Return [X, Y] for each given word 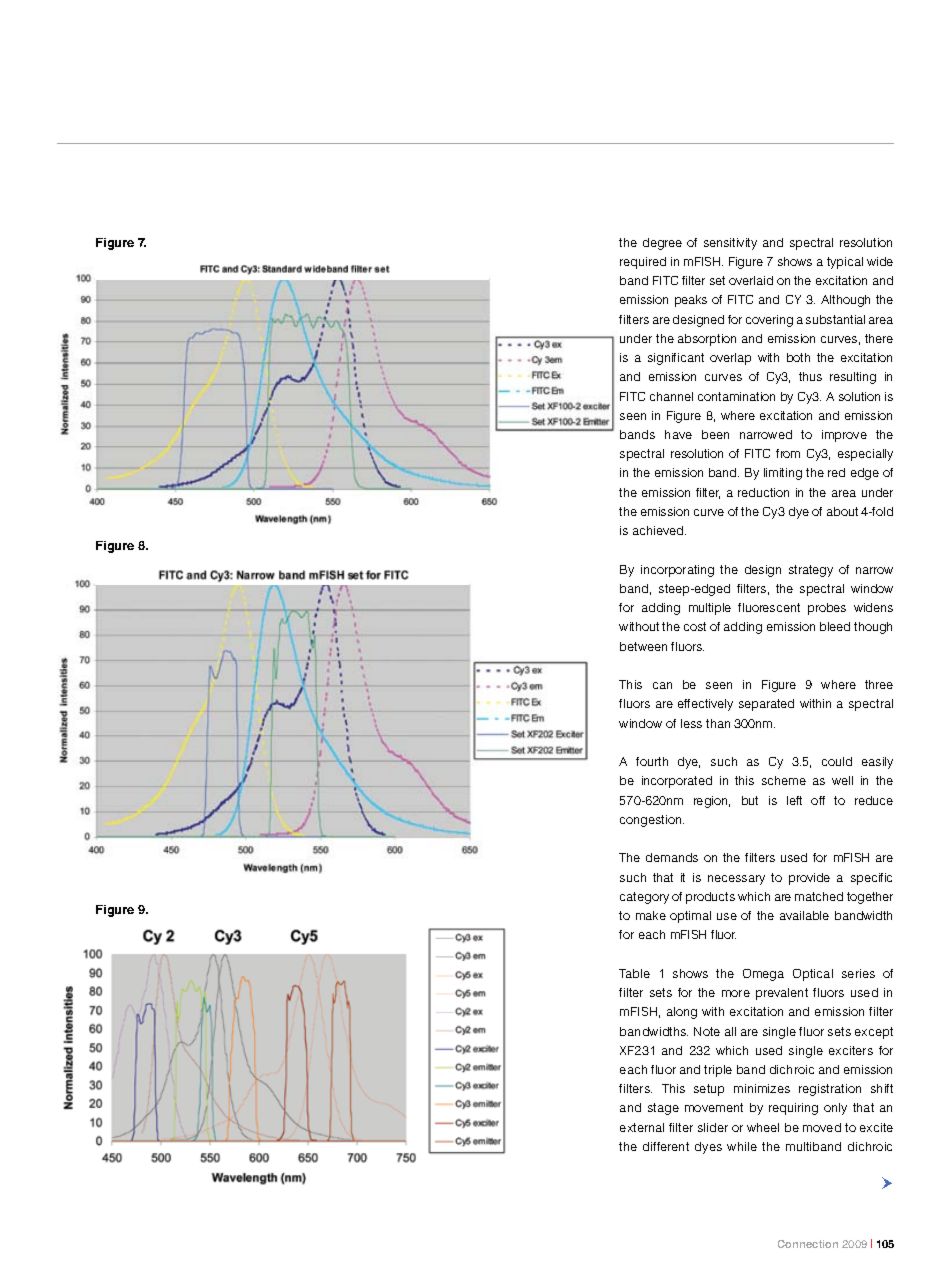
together [870, 898]
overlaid [751, 280]
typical [845, 263]
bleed [835, 626]
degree [662, 244]
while [742, 1146]
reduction [763, 492]
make [651, 915]
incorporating [677, 571]
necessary [736, 880]
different [666, 1146]
